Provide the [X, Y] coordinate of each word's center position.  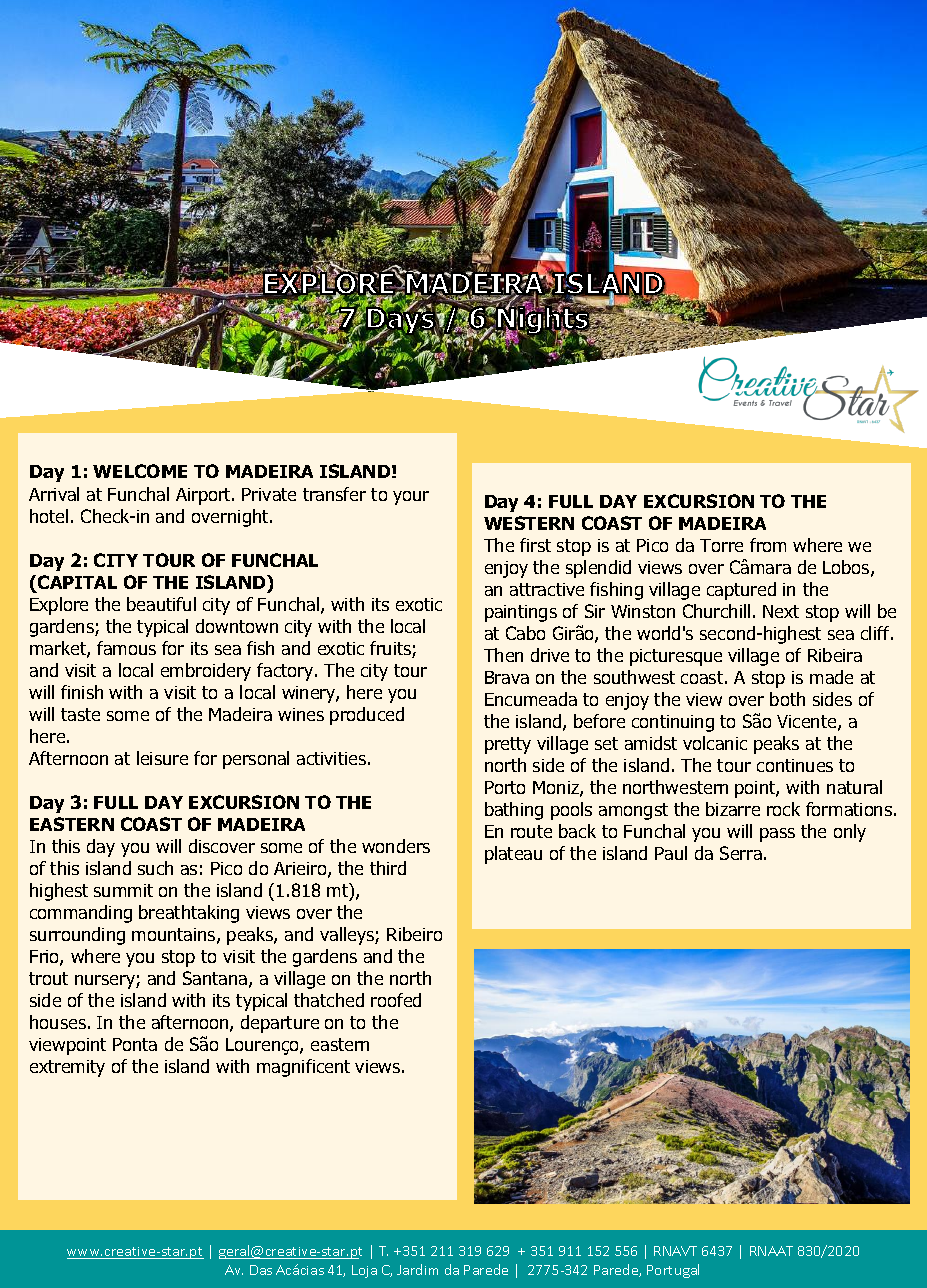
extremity [67, 1068]
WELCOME [140, 471]
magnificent [303, 1068]
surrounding [77, 936]
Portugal [673, 1271]
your [411, 498]
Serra [741, 853]
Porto [505, 787]
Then [503, 655]
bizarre [733, 809]
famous [126, 648]
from [768, 545]
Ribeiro [414, 934]
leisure [162, 758]
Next [781, 611]
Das [261, 1270]
